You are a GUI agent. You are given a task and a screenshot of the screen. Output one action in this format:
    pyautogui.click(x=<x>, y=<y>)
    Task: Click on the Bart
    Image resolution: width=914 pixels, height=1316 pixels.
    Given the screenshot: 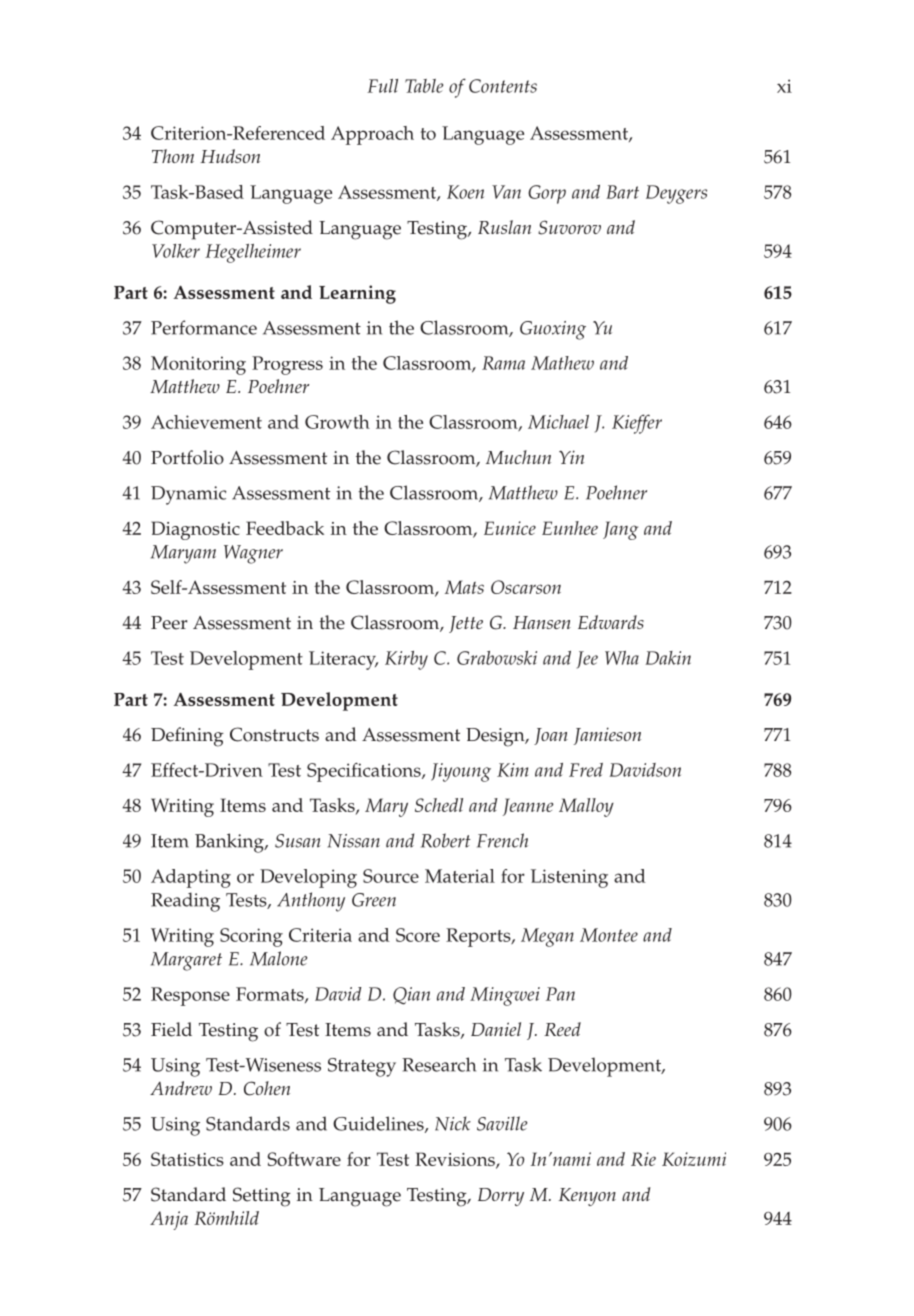 What is the action you would take?
    pyautogui.click(x=622, y=192)
